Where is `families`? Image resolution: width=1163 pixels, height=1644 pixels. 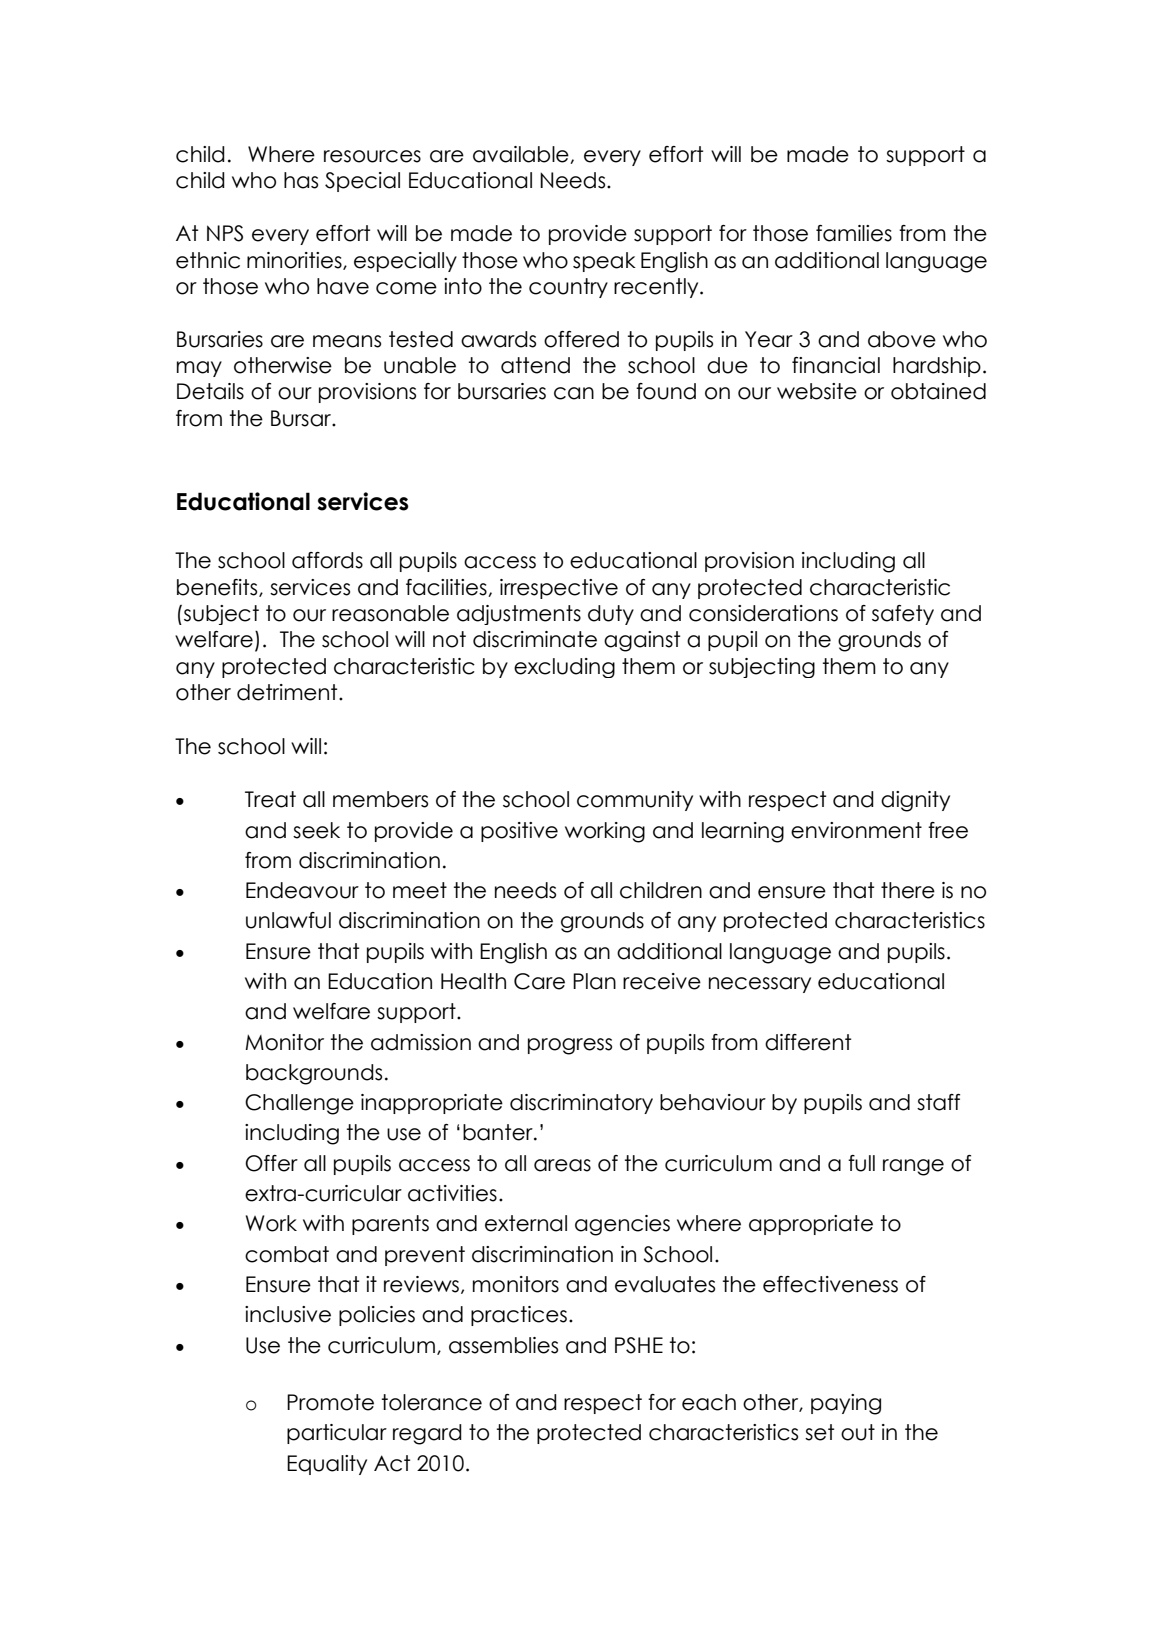 families is located at coordinates (854, 233).
